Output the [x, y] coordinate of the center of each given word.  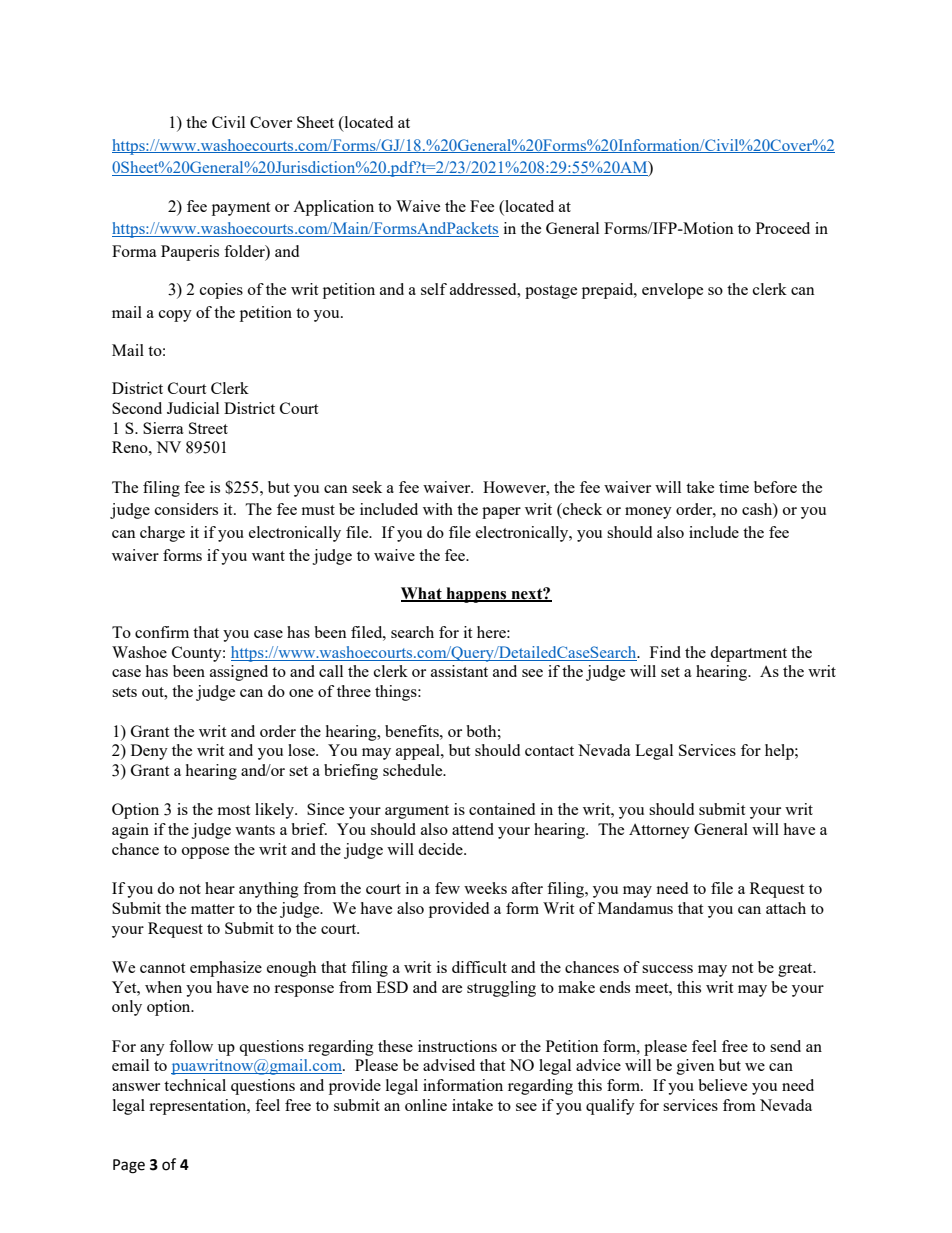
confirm [162, 632]
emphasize [226, 969]
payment [241, 209]
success [667, 969]
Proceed [783, 228]
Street [208, 428]
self [434, 289]
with [438, 509]
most [233, 810]
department [748, 654]
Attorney [659, 831]
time [734, 487]
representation [199, 1107]
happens [476, 595]
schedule [414, 770]
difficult [479, 967]
